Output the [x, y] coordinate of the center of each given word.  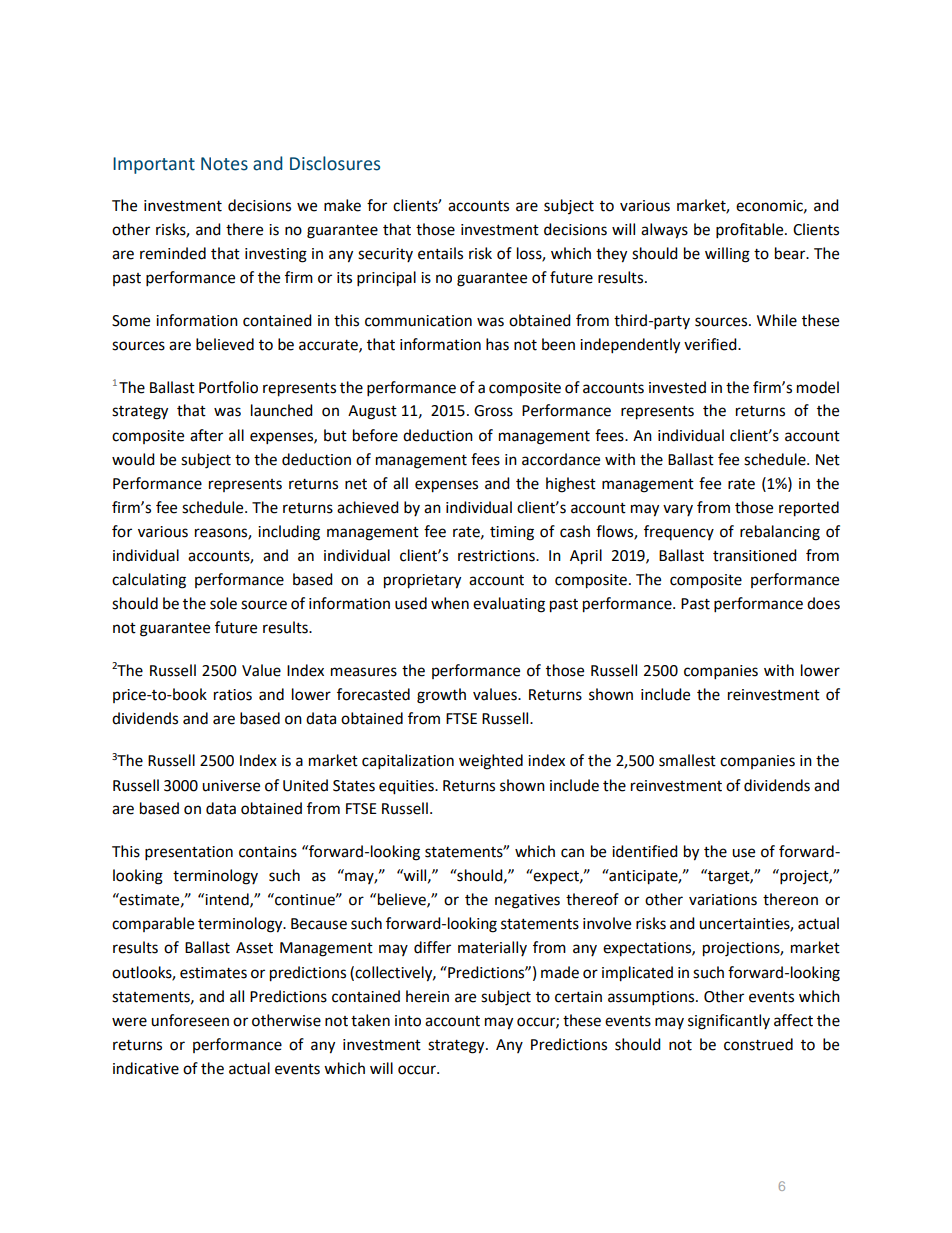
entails [440, 253]
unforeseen [190, 1020]
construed [758, 1044]
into [408, 1021]
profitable [751, 231]
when [450, 603]
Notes [224, 164]
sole [223, 603]
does [823, 603]
